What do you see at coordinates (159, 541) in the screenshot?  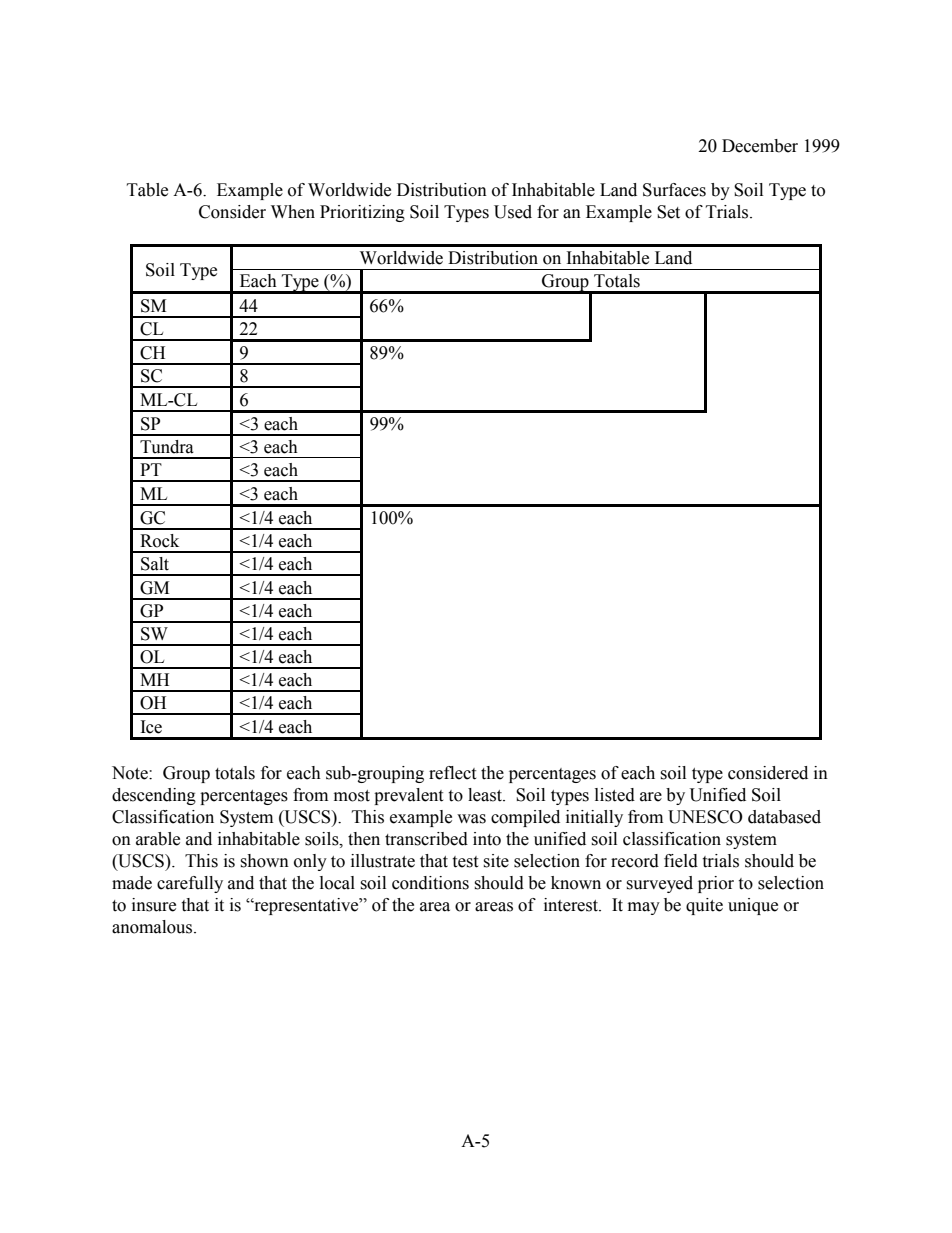 I see `Rock` at bounding box center [159, 541].
